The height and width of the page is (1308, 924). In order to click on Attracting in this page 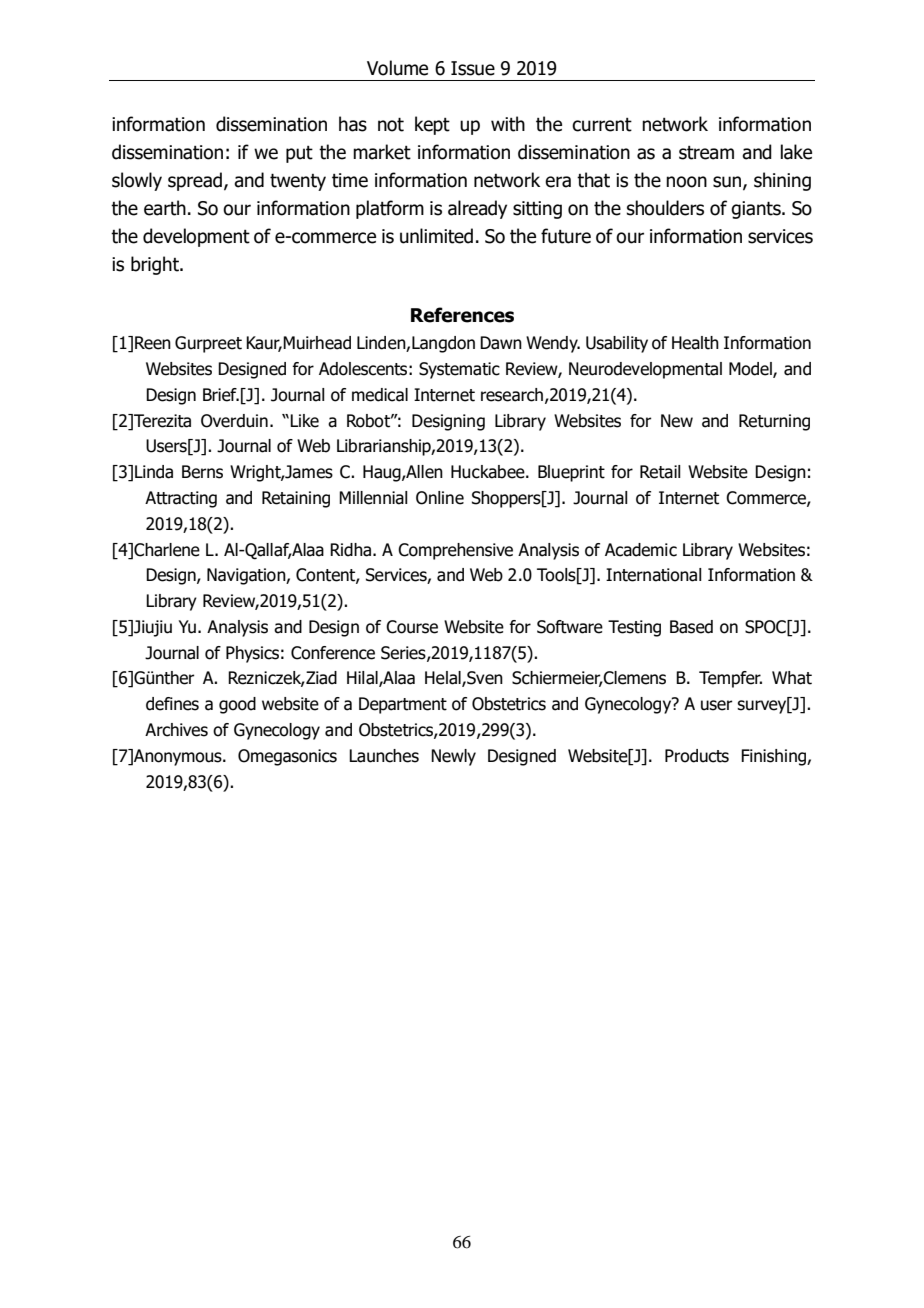, I will do `click(181, 499)`.
